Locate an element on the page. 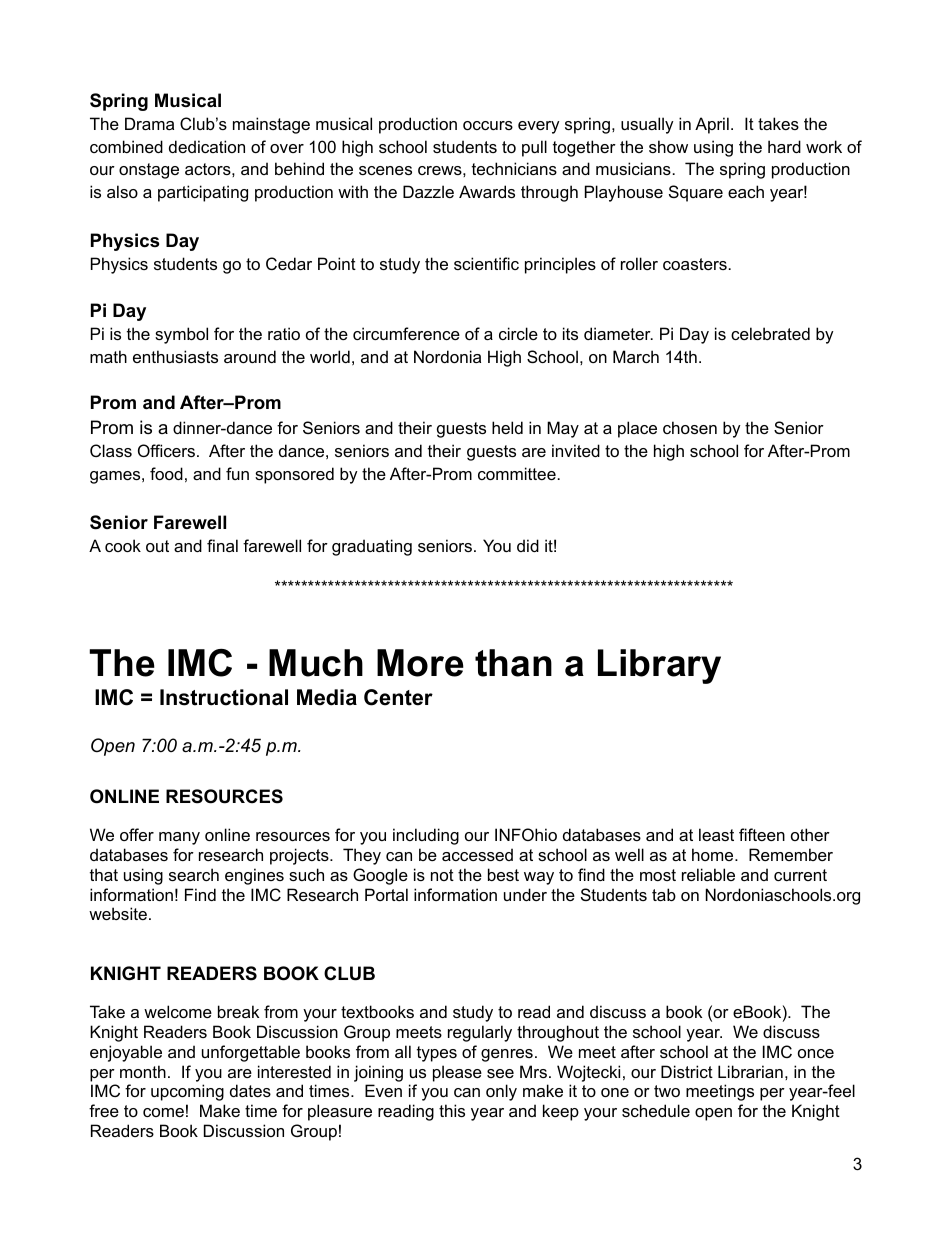  occurs is located at coordinates (488, 125).
